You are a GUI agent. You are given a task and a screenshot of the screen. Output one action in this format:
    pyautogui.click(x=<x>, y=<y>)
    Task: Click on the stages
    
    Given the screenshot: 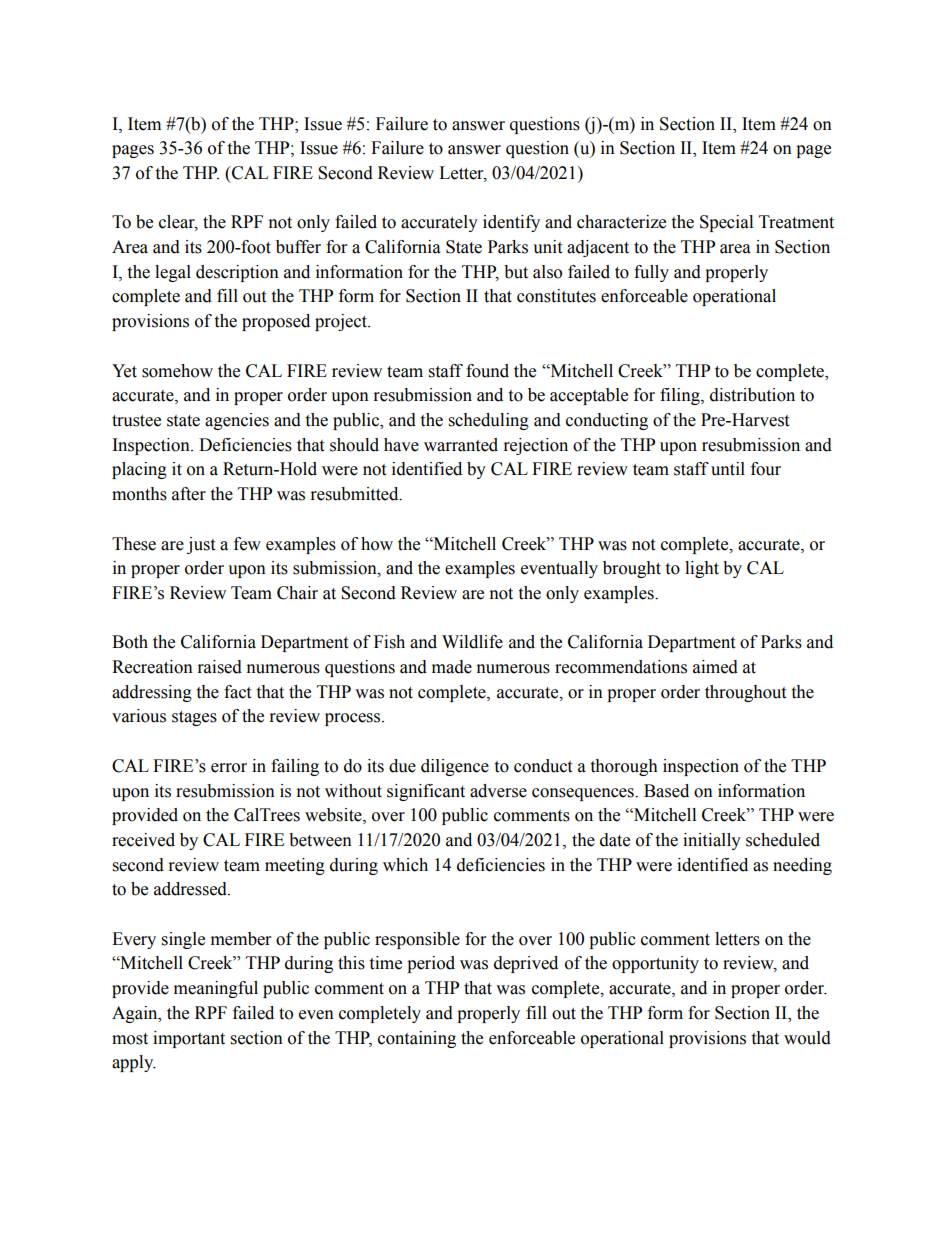 What is the action you would take?
    pyautogui.click(x=194, y=718)
